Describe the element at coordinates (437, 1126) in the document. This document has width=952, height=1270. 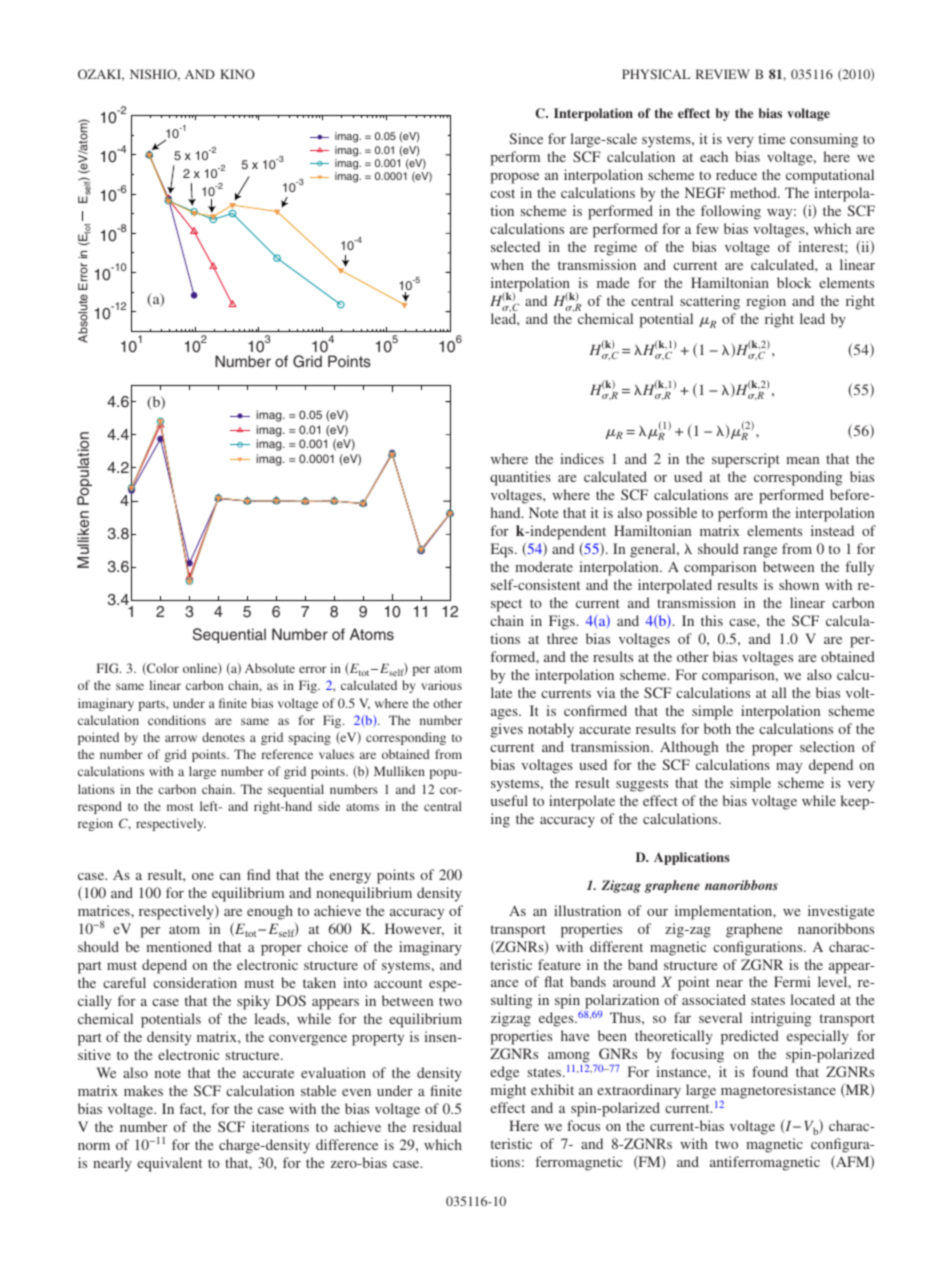
I see `residual` at that location.
